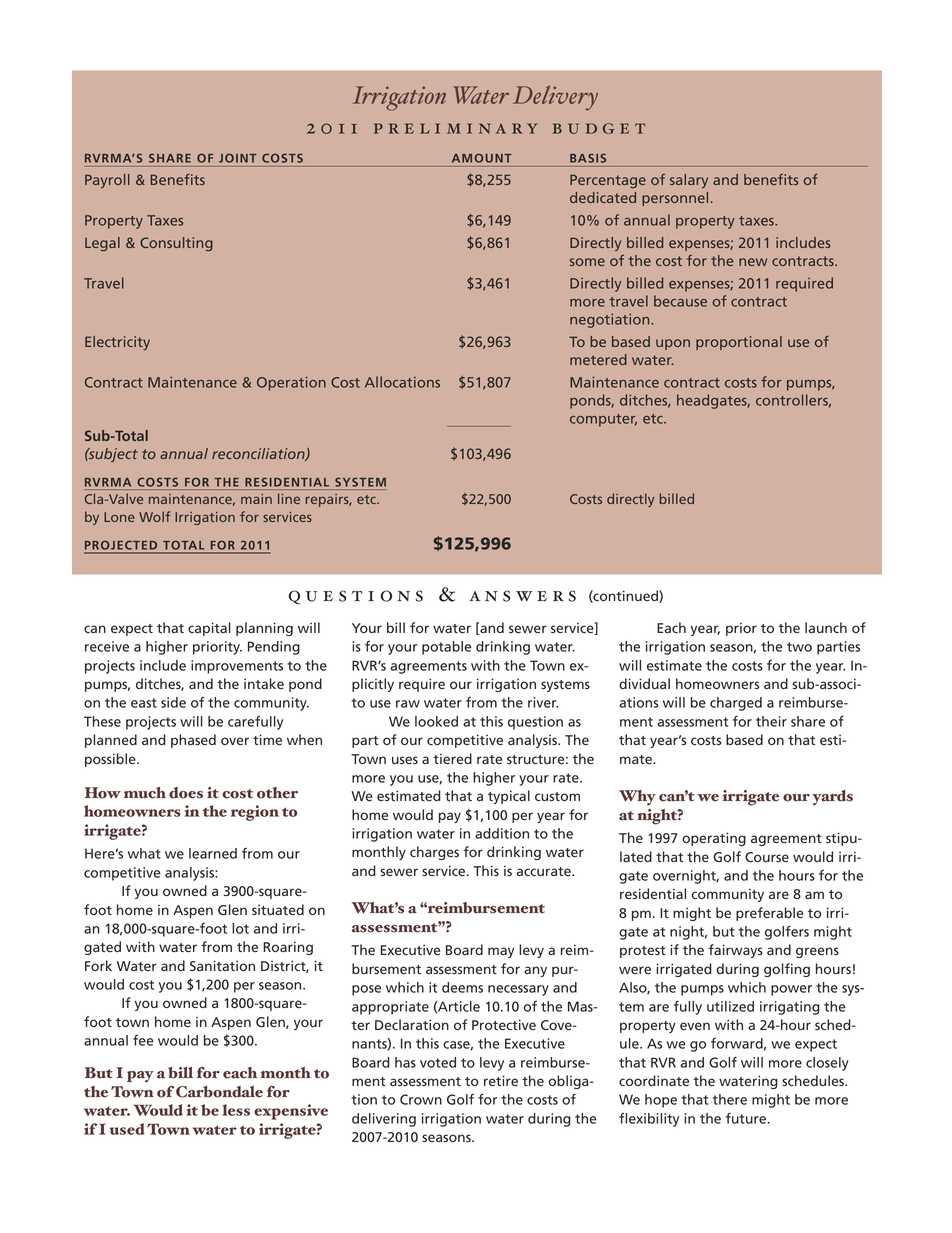  What do you see at coordinates (219, 1092) in the page?
I see `Carbondale` at bounding box center [219, 1092].
